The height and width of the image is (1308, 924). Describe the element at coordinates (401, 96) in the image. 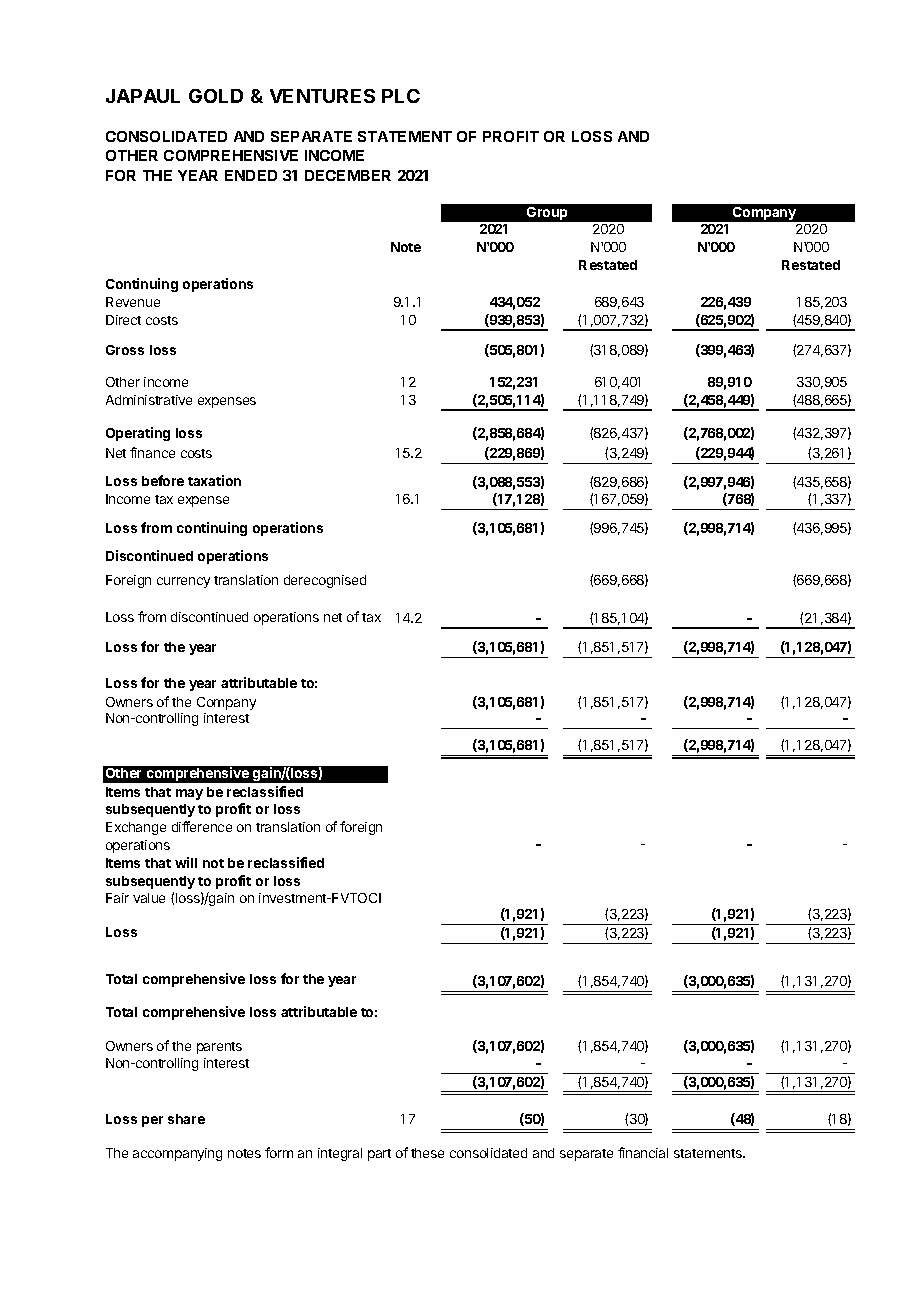

I see `PLC` at that location.
